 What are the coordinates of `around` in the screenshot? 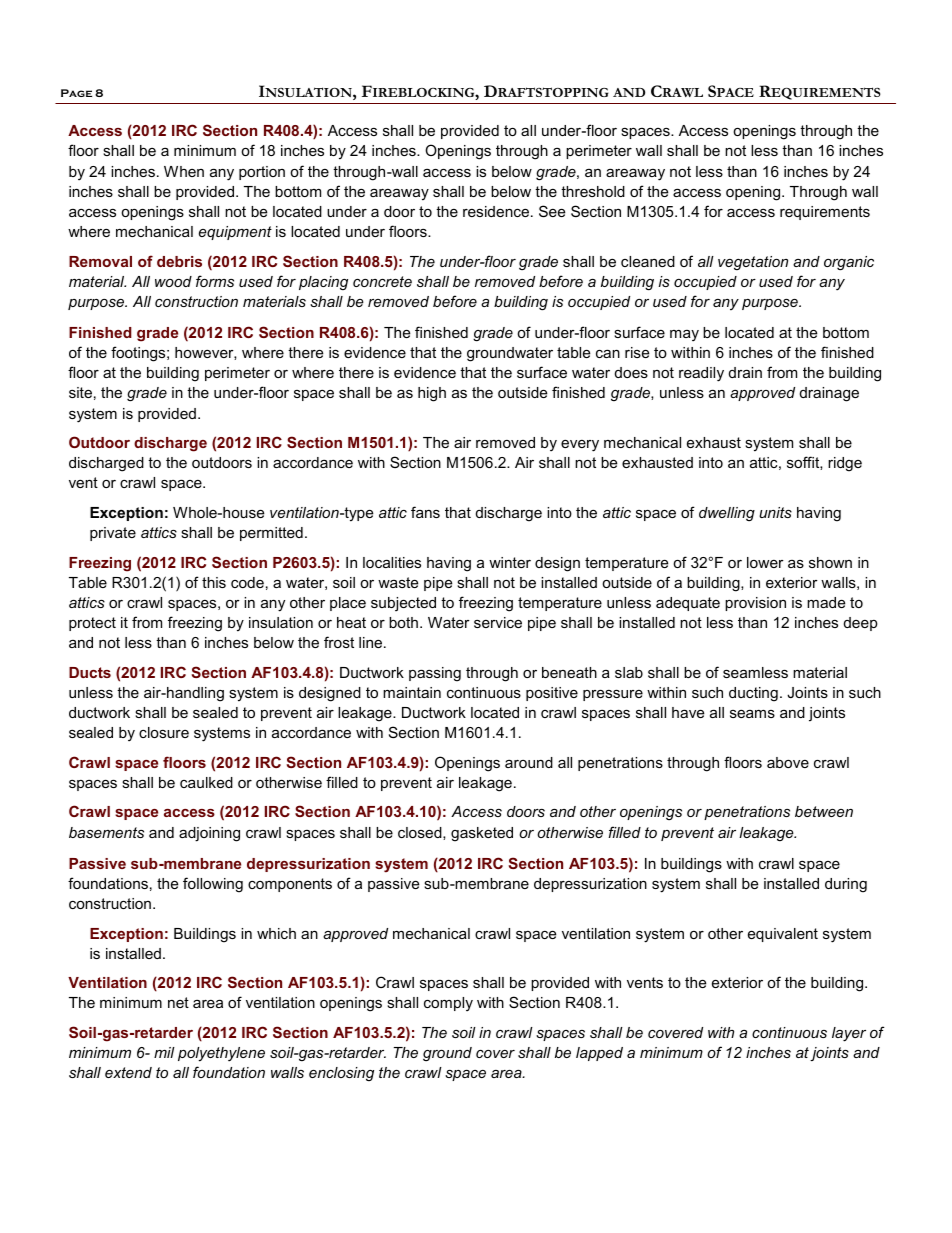 It's located at (529, 762).
